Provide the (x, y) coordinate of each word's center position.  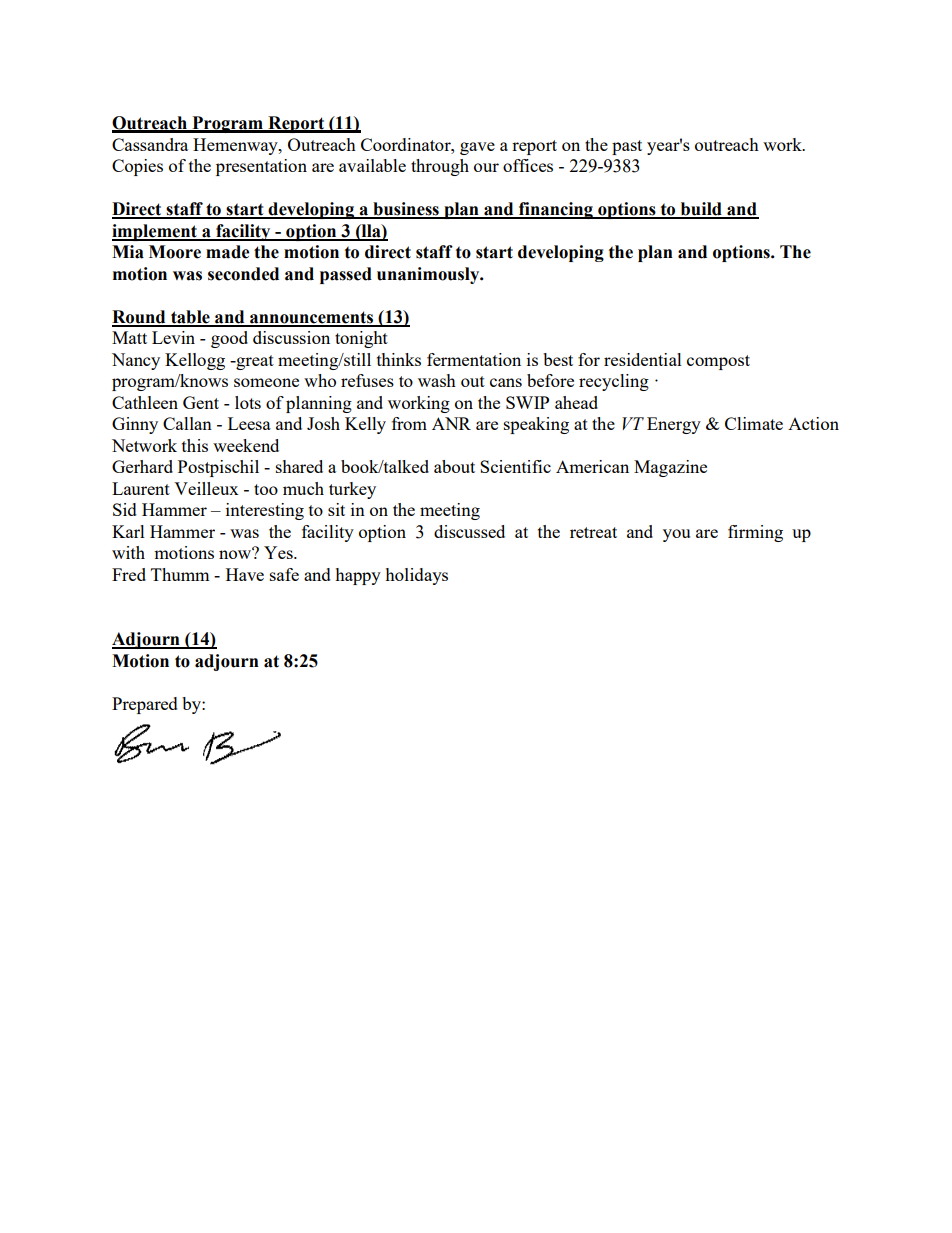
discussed (469, 531)
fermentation (474, 359)
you (676, 535)
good (229, 339)
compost (718, 362)
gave (477, 148)
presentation (261, 167)
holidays (416, 576)
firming (755, 533)
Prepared (145, 705)
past (627, 147)
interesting (265, 511)
